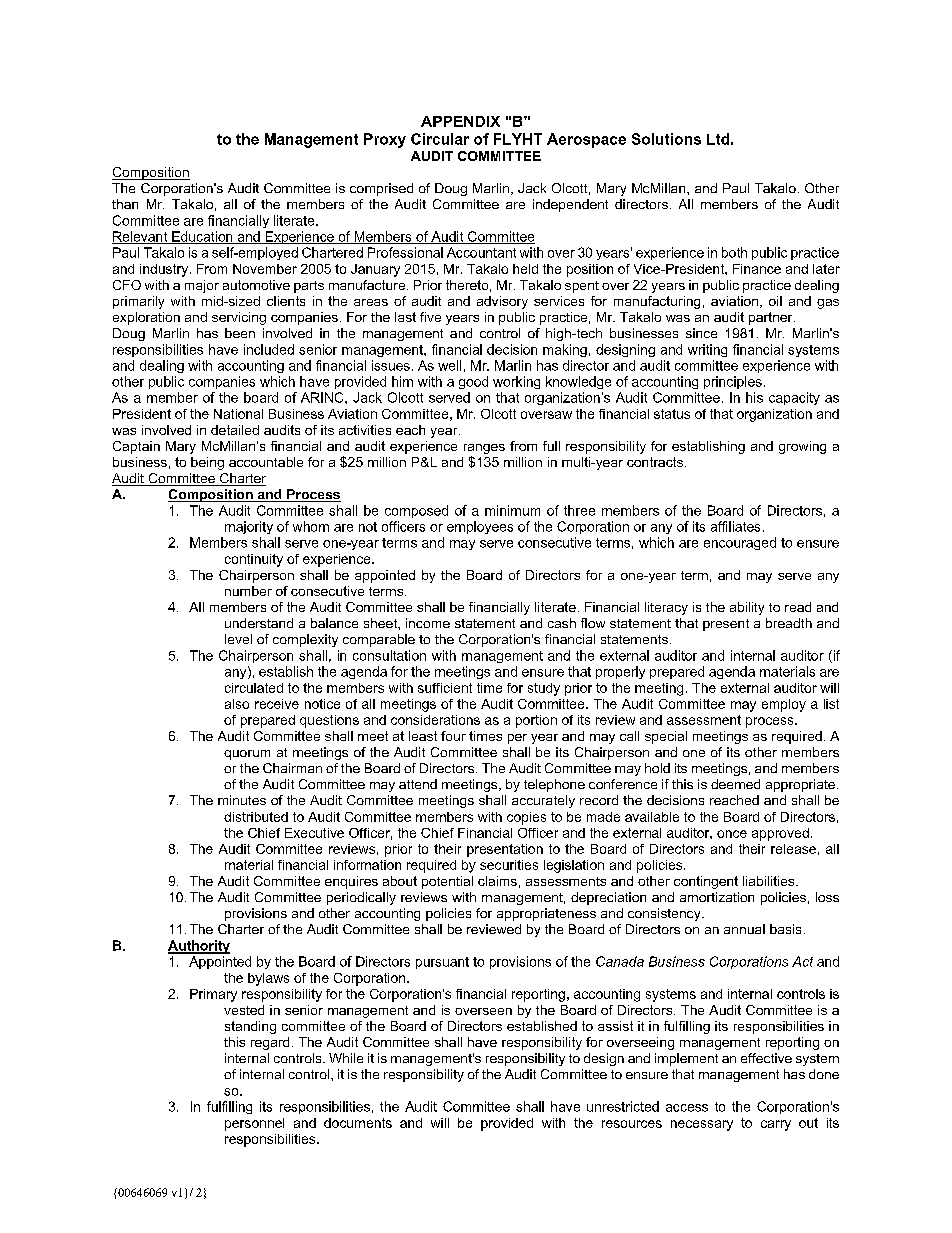  Describe the element at coordinates (254, 560) in the document. I see `continuity` at that location.
